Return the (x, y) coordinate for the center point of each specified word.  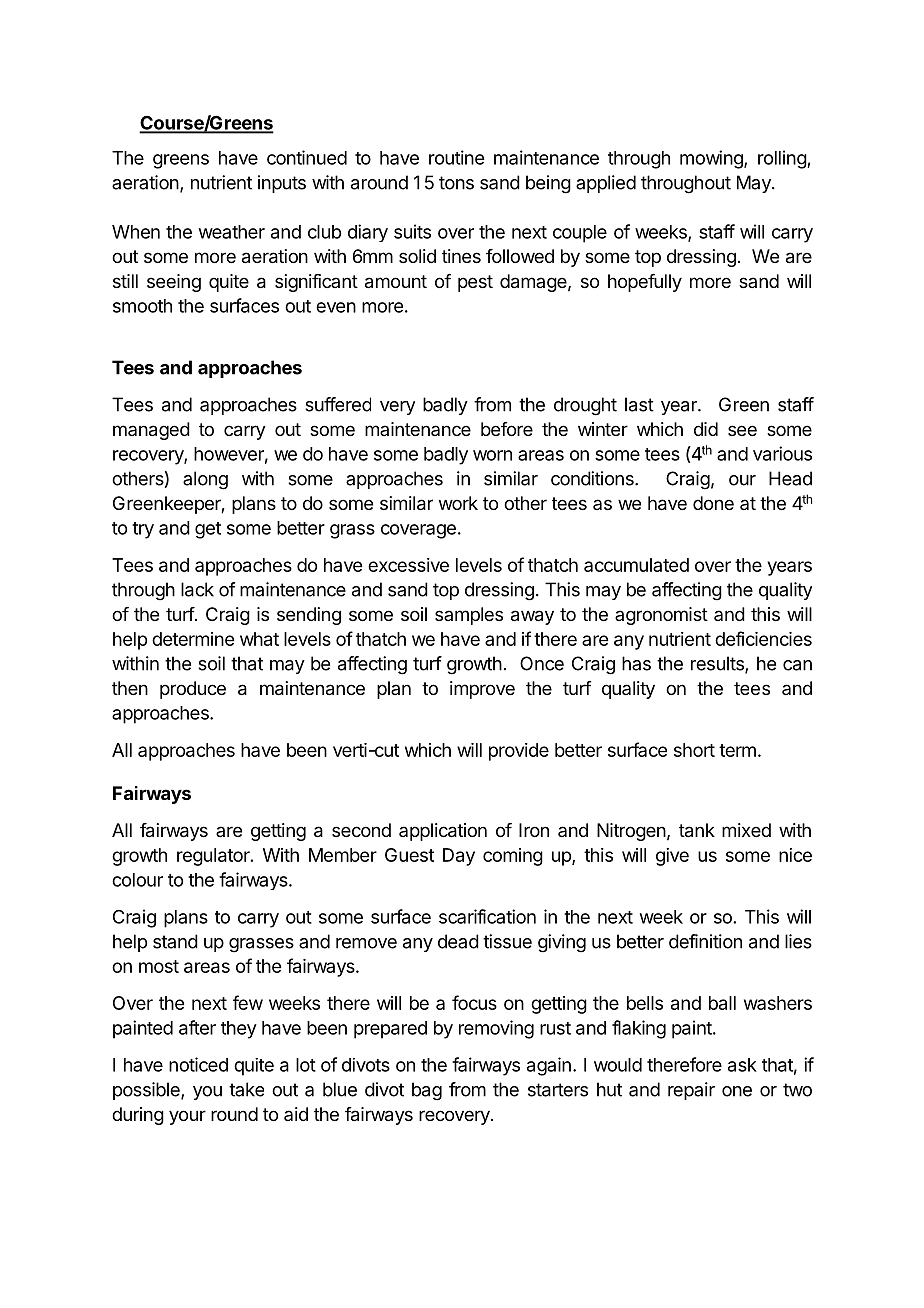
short (694, 750)
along (205, 480)
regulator (214, 857)
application (443, 832)
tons (456, 183)
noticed (198, 1064)
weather (232, 232)
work (458, 503)
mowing (712, 159)
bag (427, 1091)
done (713, 503)
